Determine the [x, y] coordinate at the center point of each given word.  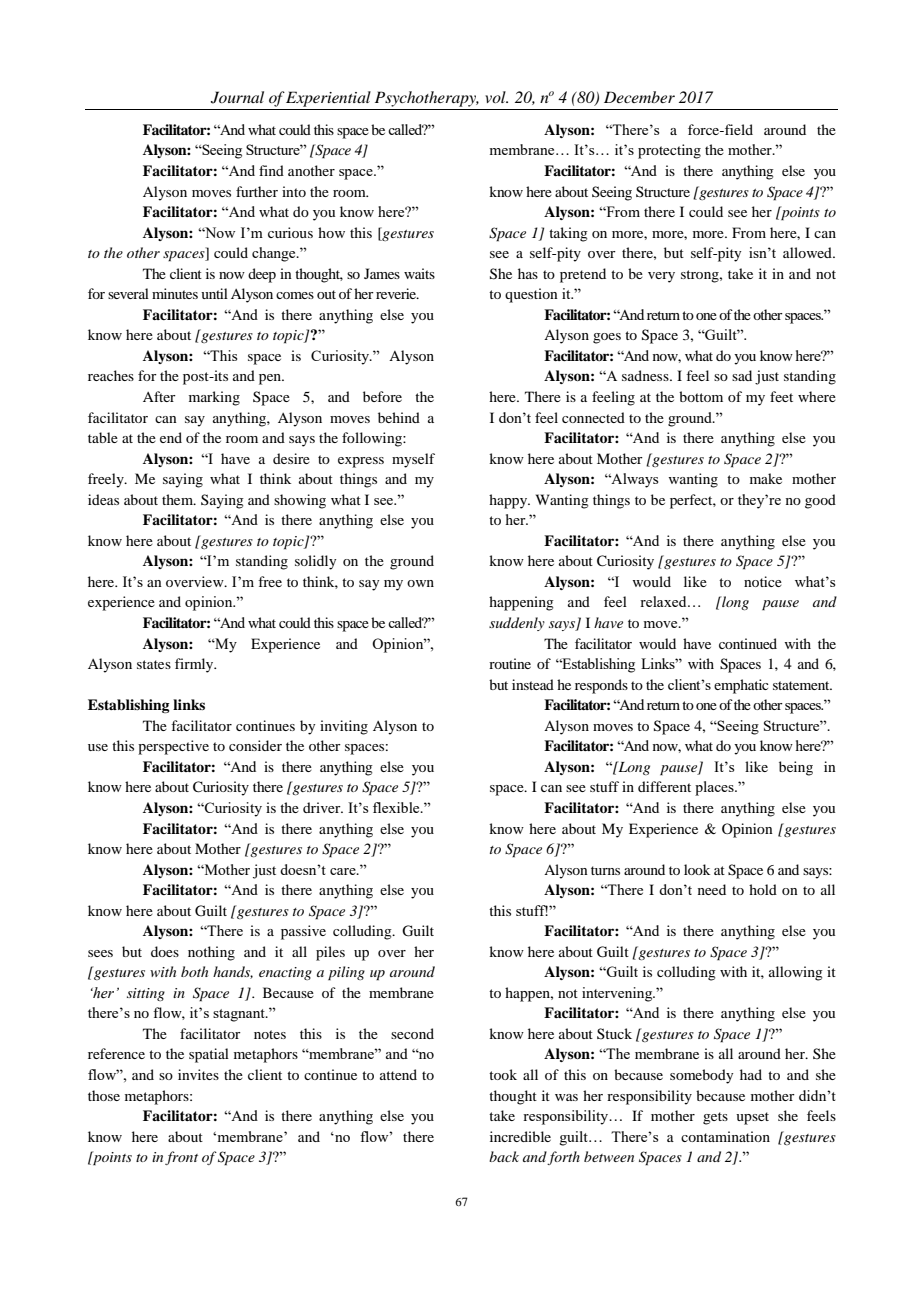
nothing [211, 953]
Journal [237, 97]
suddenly [517, 624]
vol [496, 97]
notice [763, 581]
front [181, 1158]
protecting [669, 151]
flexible [397, 807]
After [159, 396]
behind [399, 417]
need [712, 889]
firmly [195, 665]
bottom [701, 396]
